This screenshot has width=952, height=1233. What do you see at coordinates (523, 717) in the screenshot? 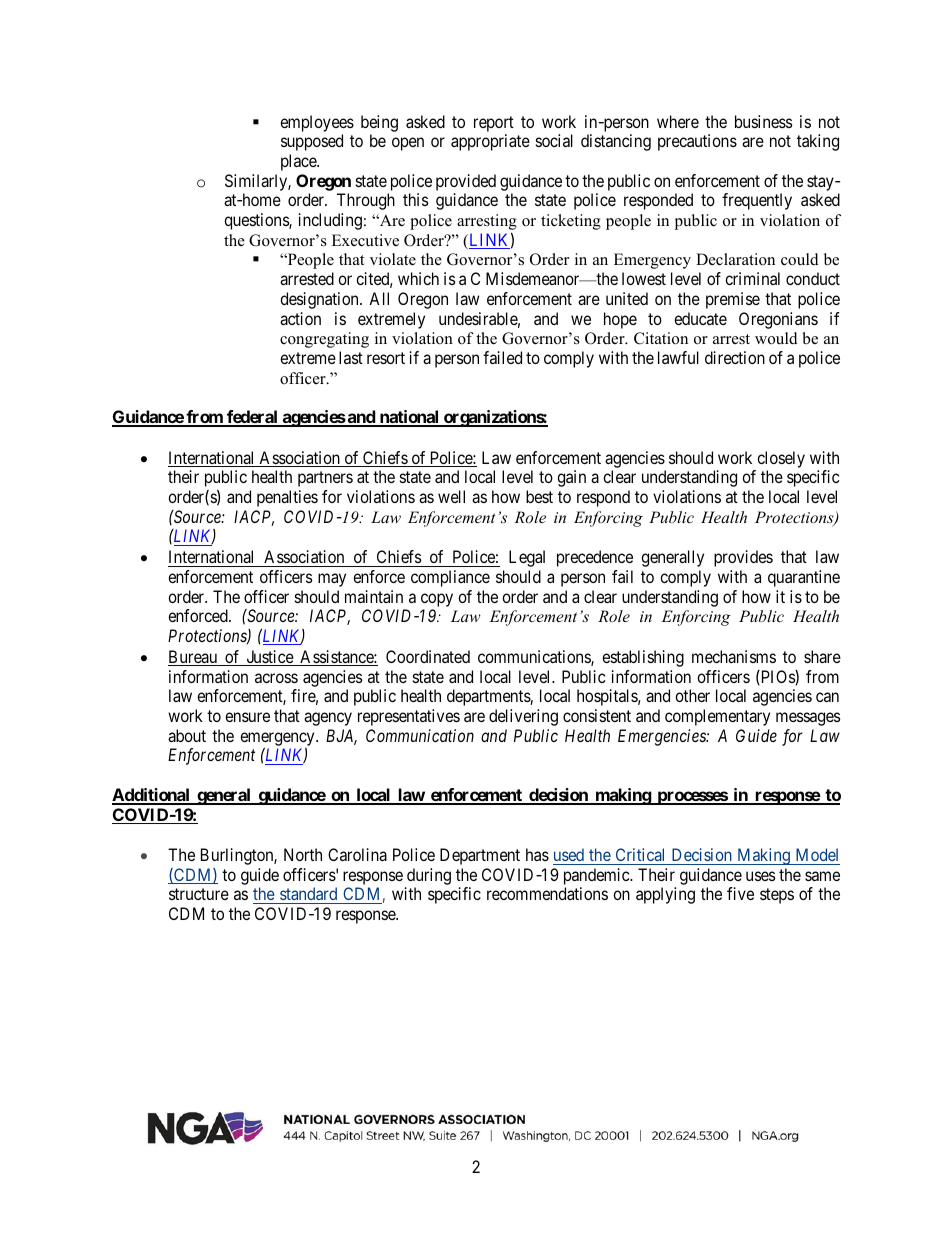
I see `delivering` at bounding box center [523, 717].
